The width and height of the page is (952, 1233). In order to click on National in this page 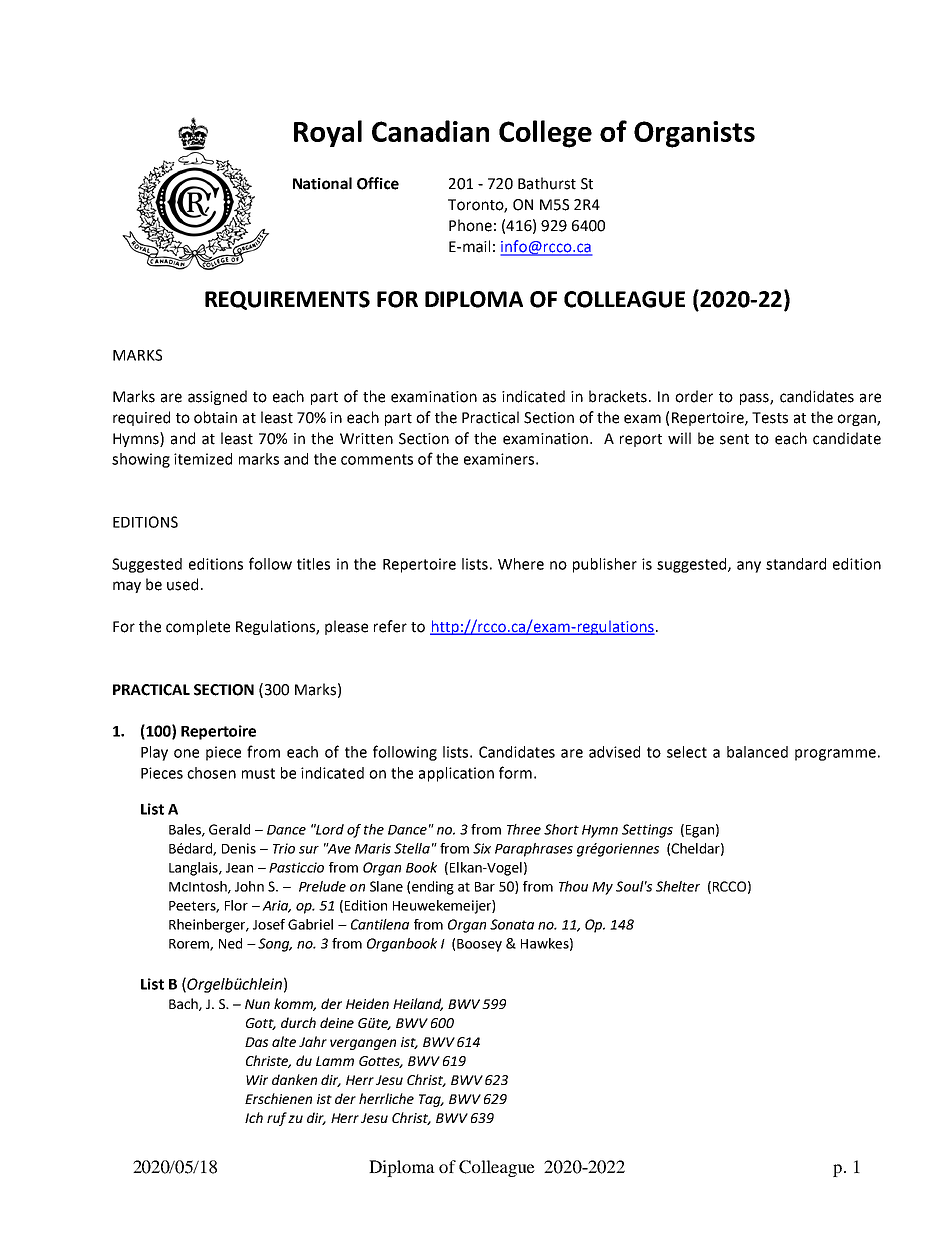, I will do `click(322, 183)`.
